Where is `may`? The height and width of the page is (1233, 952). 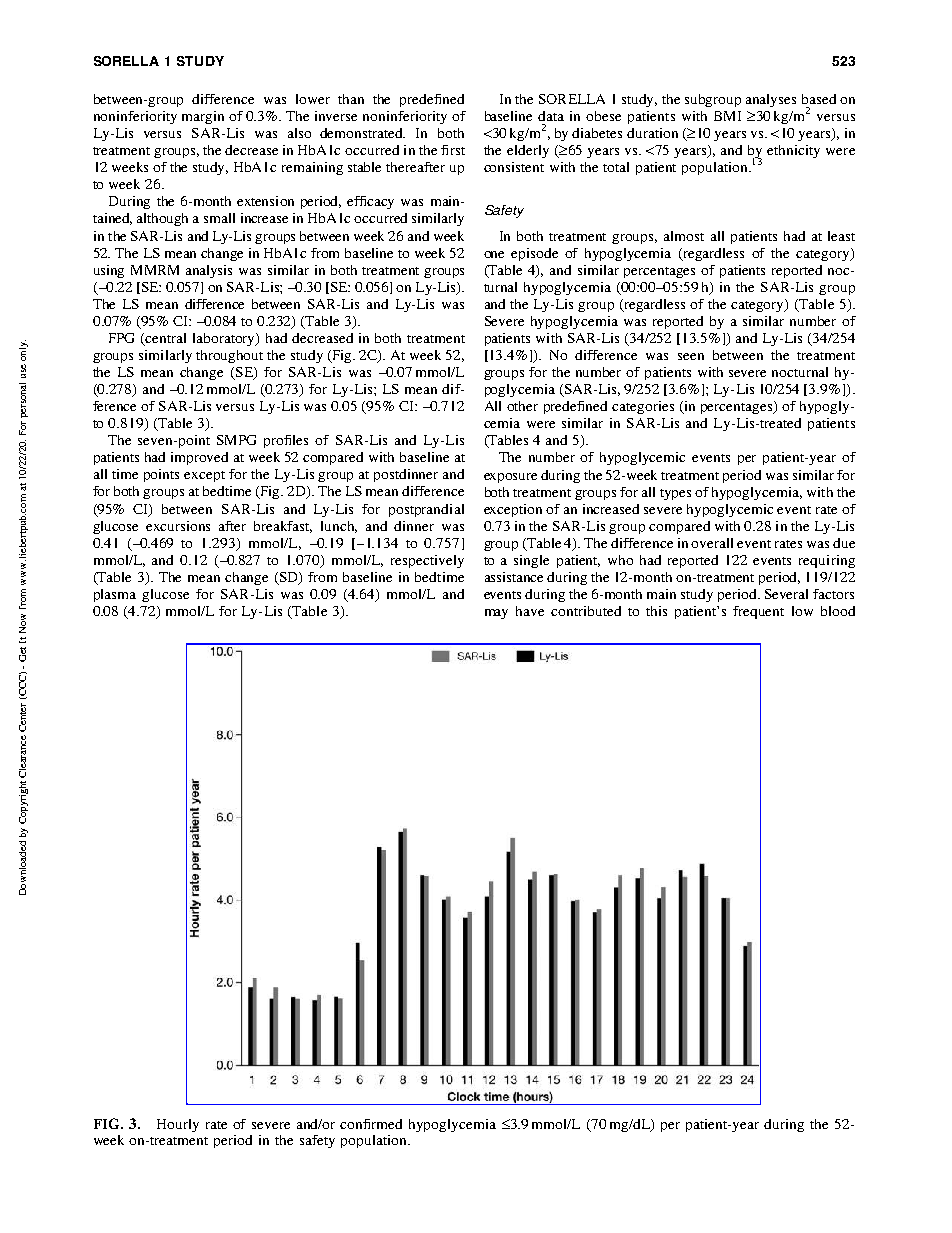
may is located at coordinates (496, 614).
